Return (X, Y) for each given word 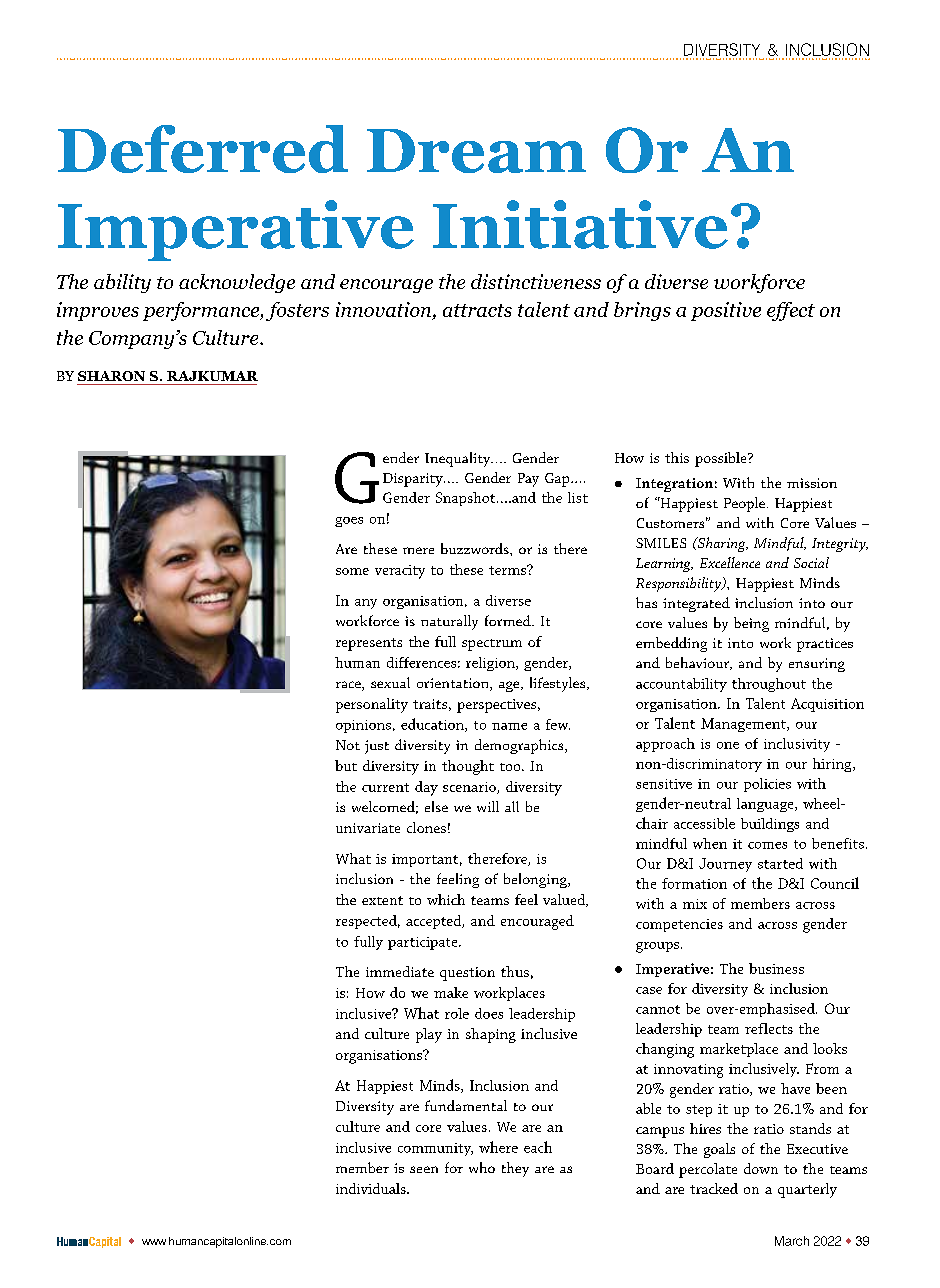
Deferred (203, 149)
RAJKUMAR (212, 376)
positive (726, 311)
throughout (769, 685)
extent (382, 900)
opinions (363, 726)
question (467, 974)
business (776, 968)
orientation (454, 684)
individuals (372, 1188)
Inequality (459, 459)
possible (722, 459)
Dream (476, 151)
